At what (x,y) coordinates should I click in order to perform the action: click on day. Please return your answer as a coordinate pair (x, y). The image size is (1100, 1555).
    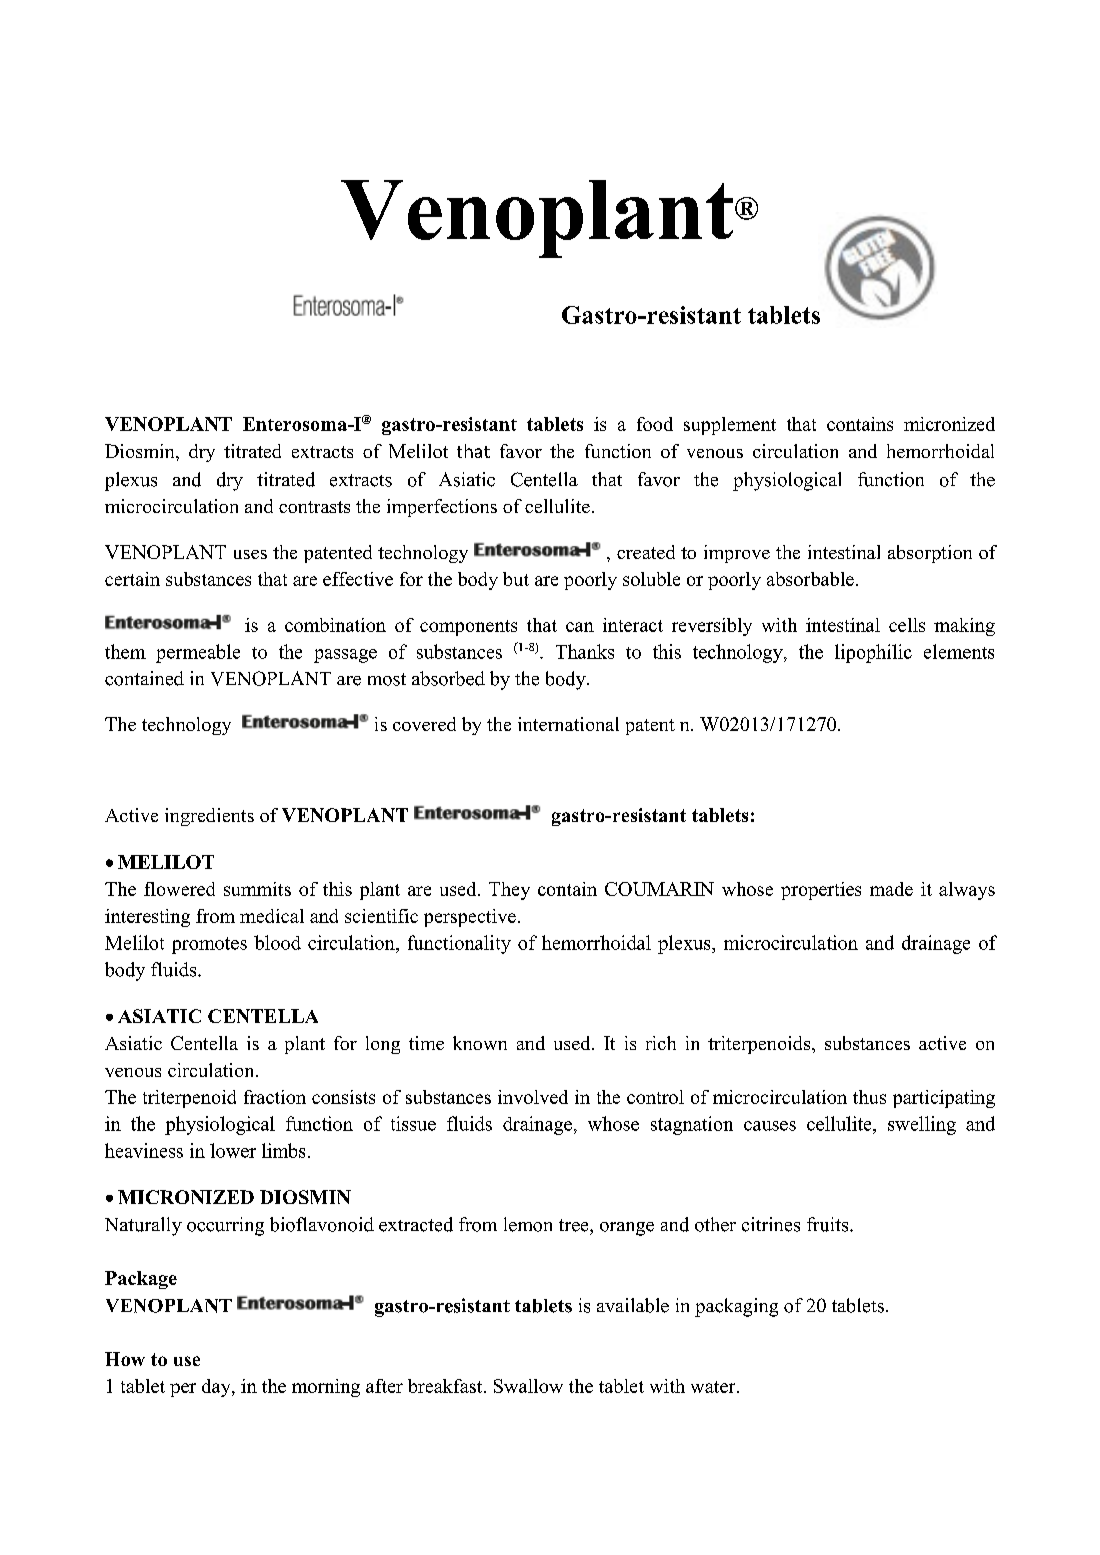
    Looking at the image, I should click on (217, 1388).
